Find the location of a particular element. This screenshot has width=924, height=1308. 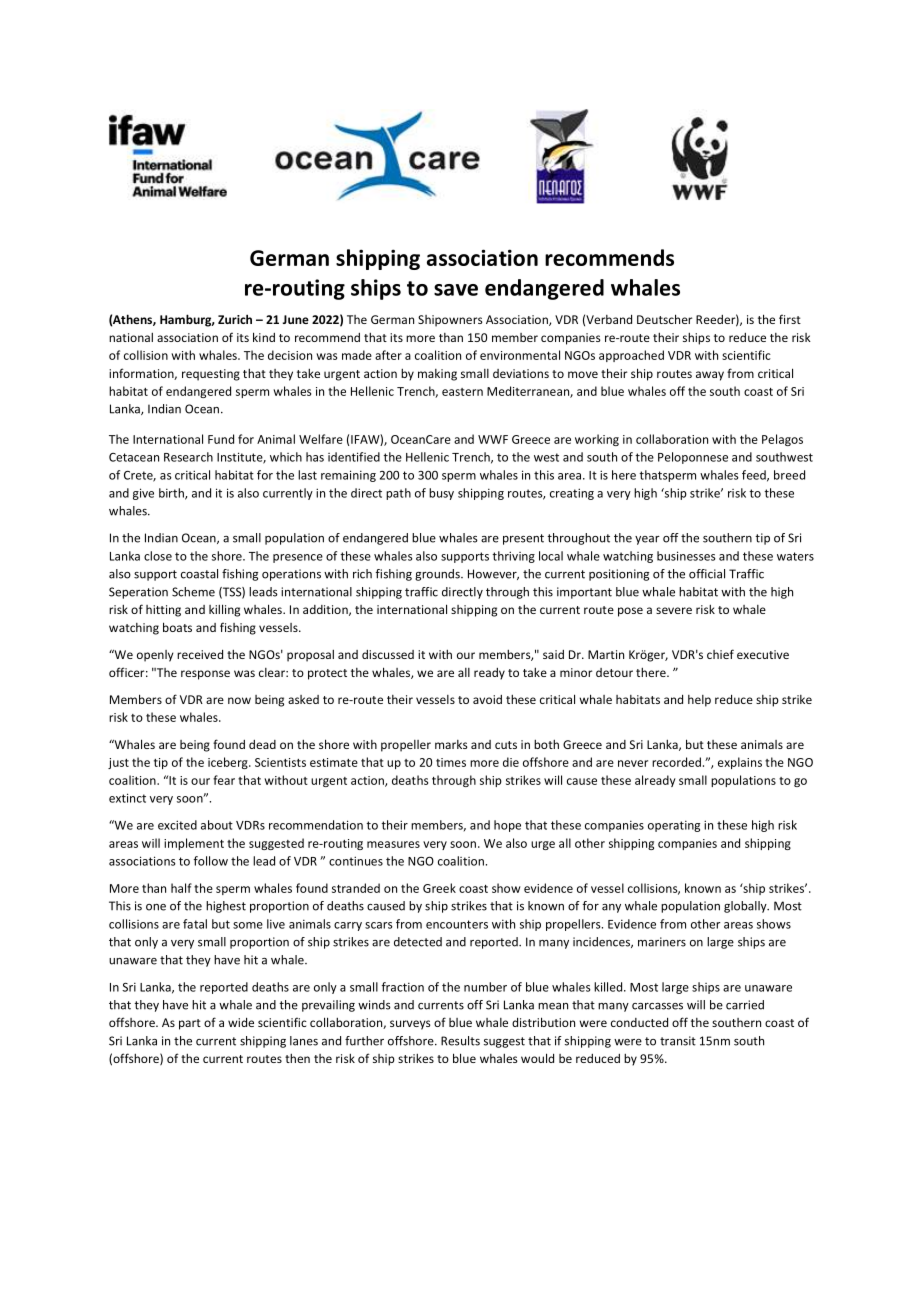

Deutscher is located at coordinates (664, 319).
